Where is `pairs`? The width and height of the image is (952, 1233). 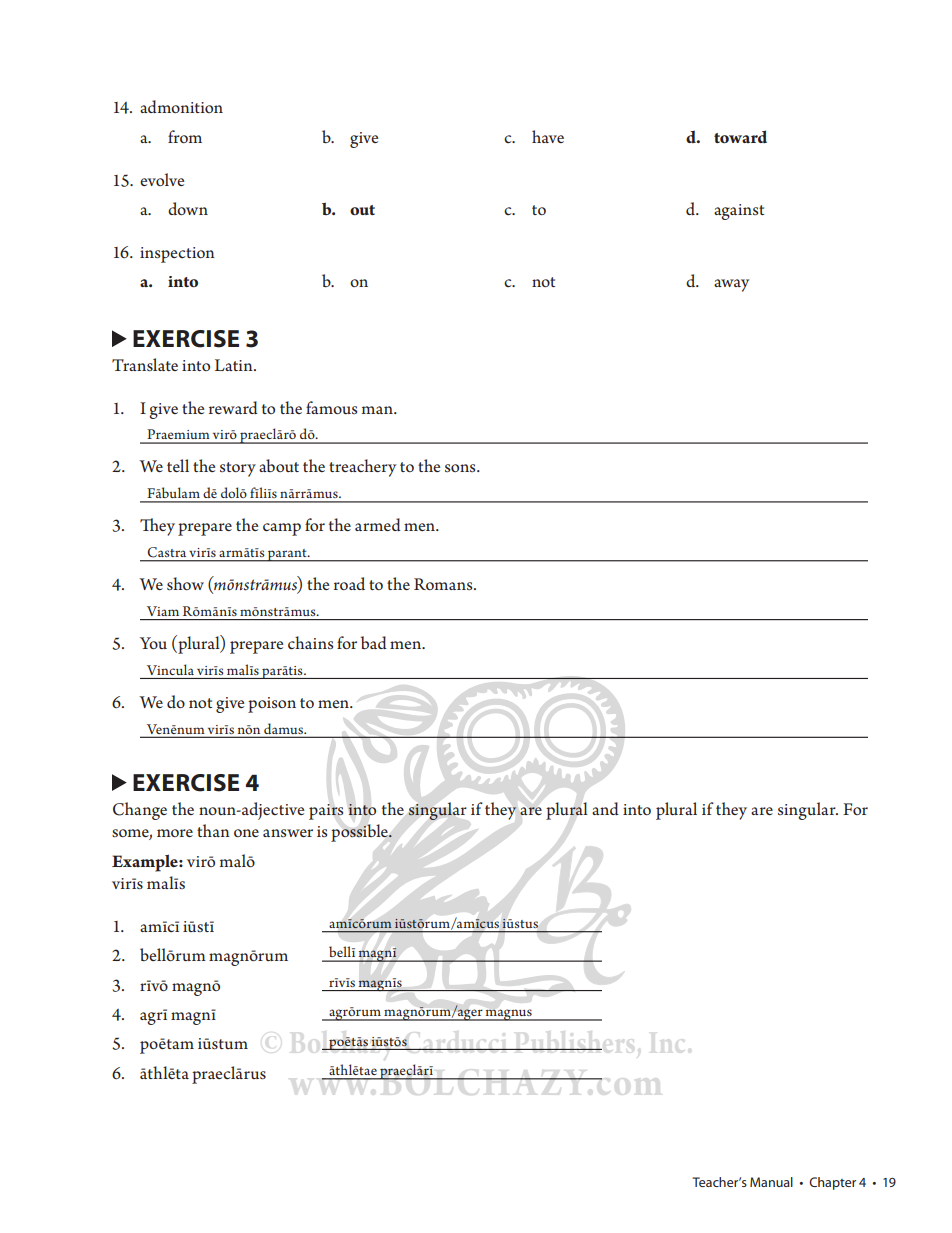
pairs is located at coordinates (326, 812).
